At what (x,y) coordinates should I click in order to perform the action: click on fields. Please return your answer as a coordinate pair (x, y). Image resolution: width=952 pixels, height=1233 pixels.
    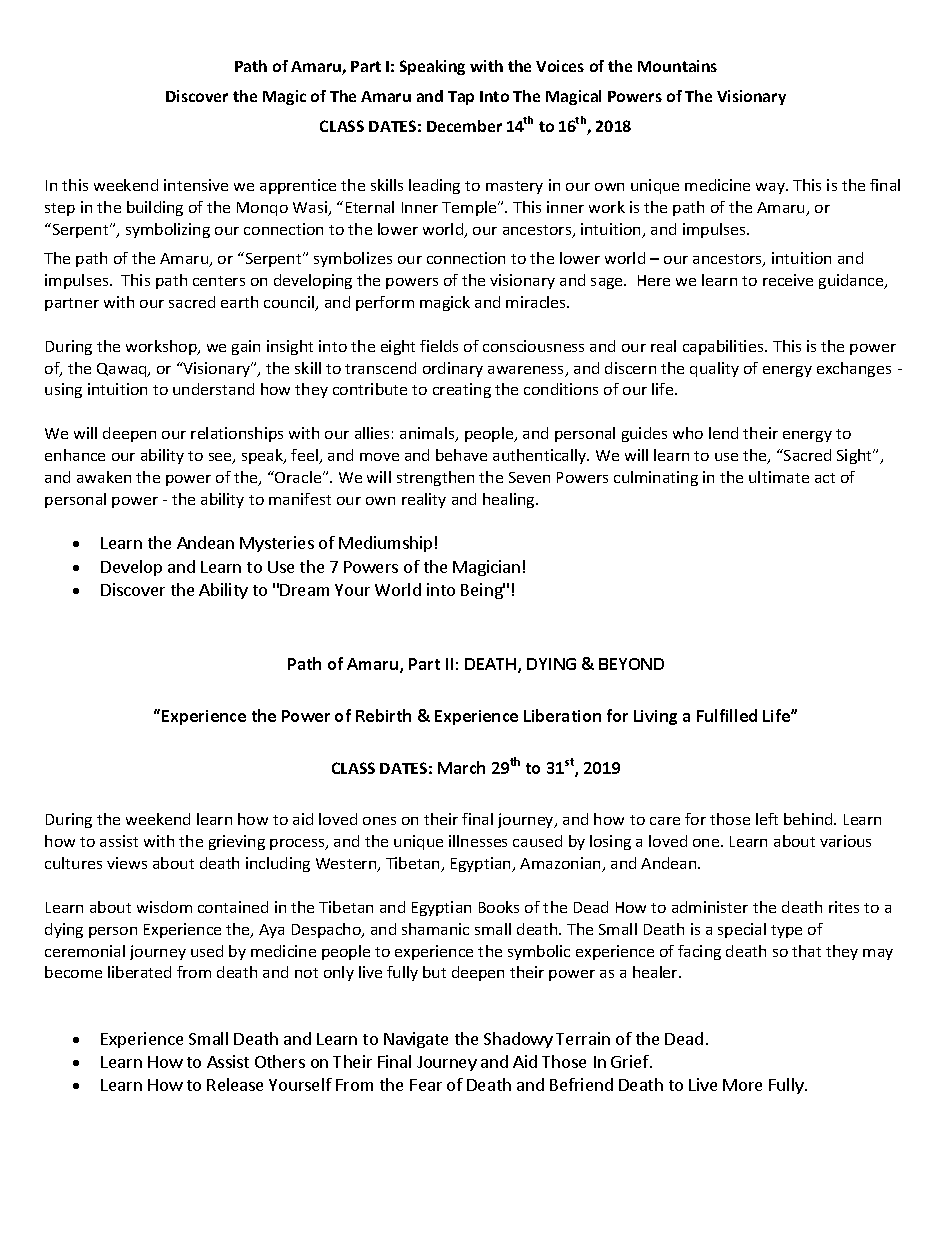
    Looking at the image, I should click on (439, 346).
